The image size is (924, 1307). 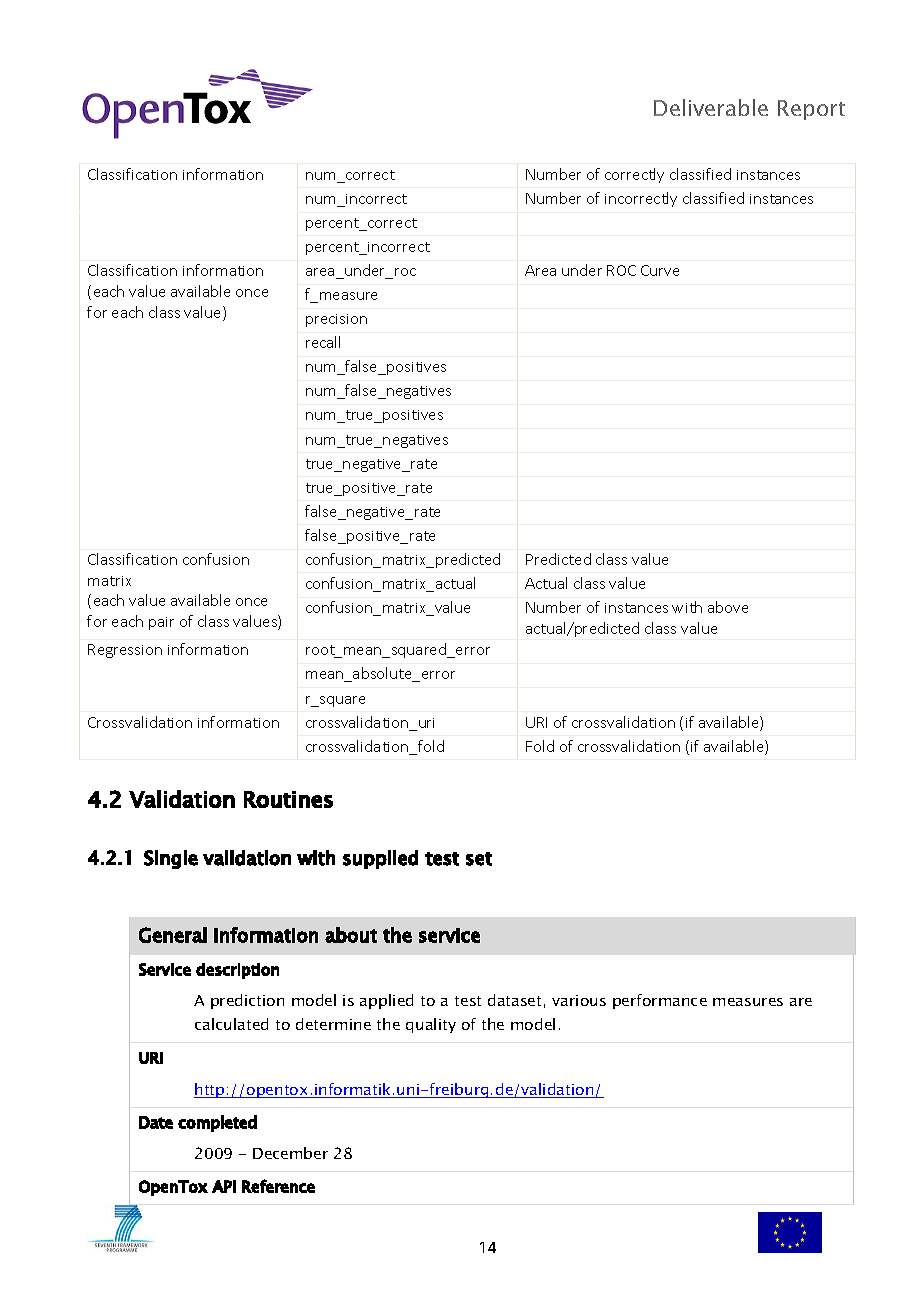 I want to click on quality, so click(x=431, y=1025).
